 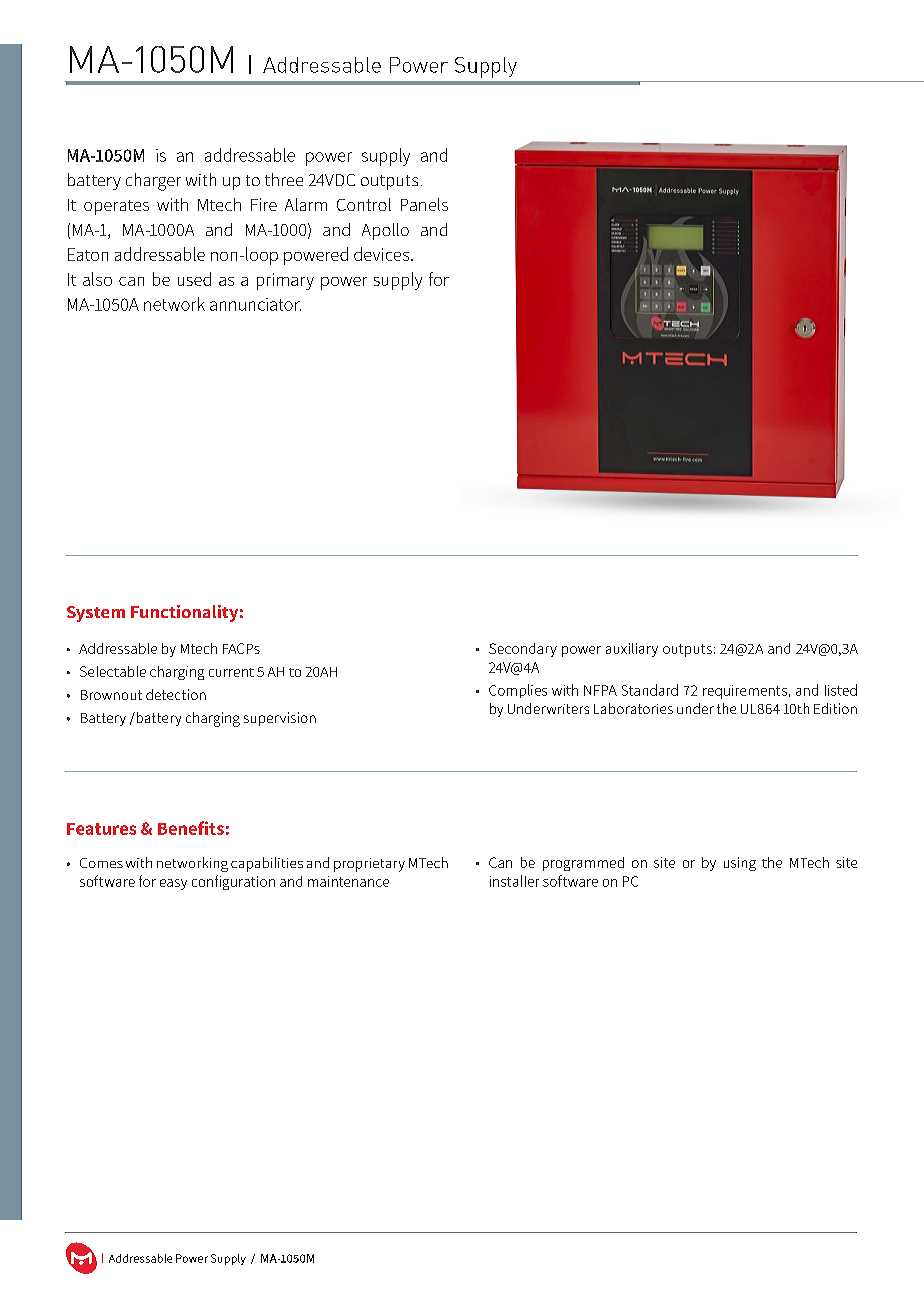 I want to click on installer, so click(x=514, y=881).
